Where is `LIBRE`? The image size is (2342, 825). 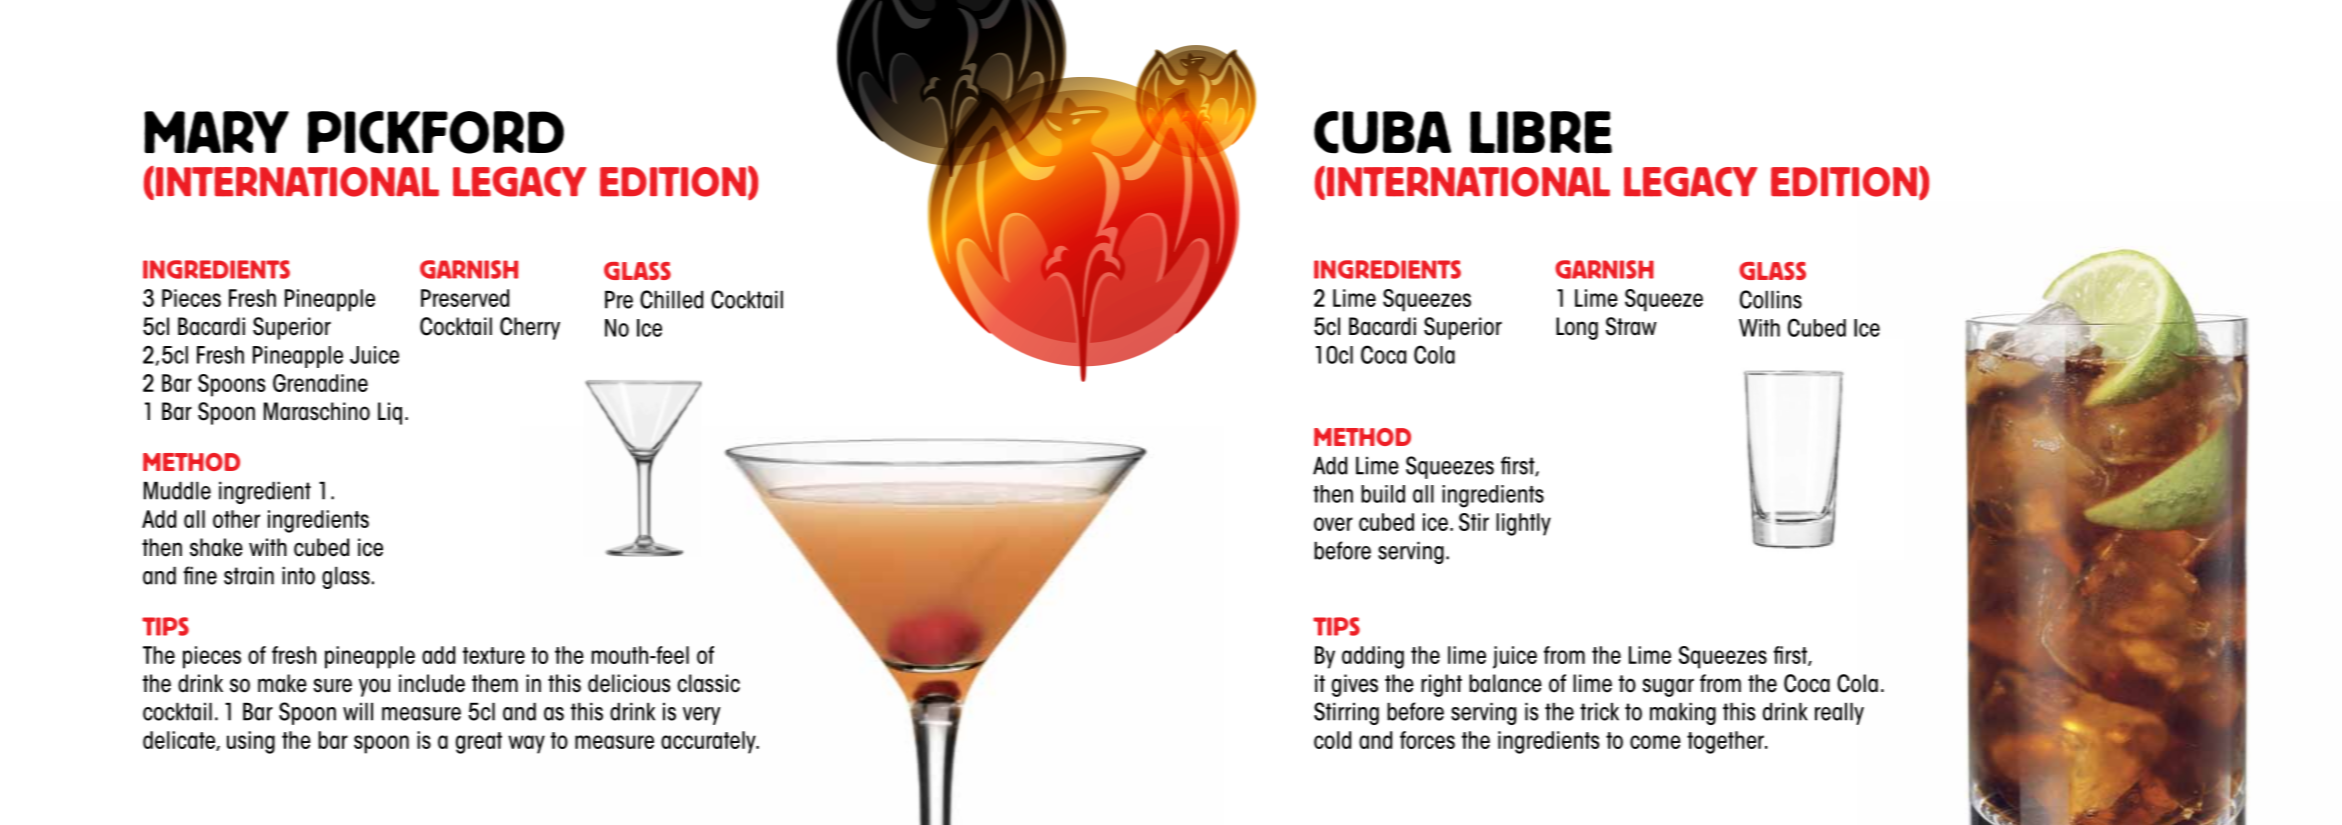 LIBRE is located at coordinates (1541, 132).
